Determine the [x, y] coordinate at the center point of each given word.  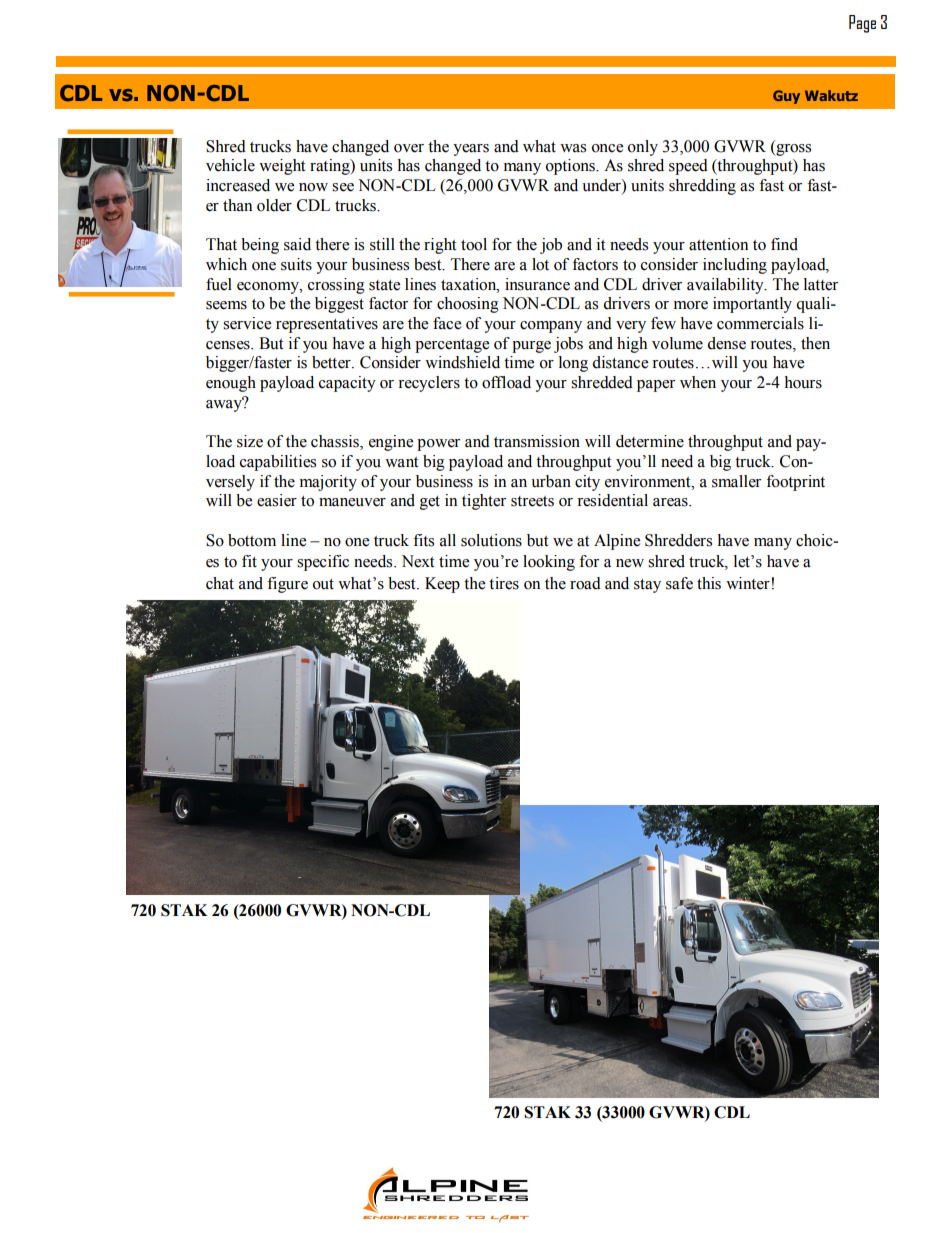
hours [803, 382]
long [573, 364]
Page [862, 24]
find [784, 244]
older [274, 205]
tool [474, 244]
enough [231, 384]
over [409, 148]
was [573, 148]
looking [549, 563]
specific [323, 563]
